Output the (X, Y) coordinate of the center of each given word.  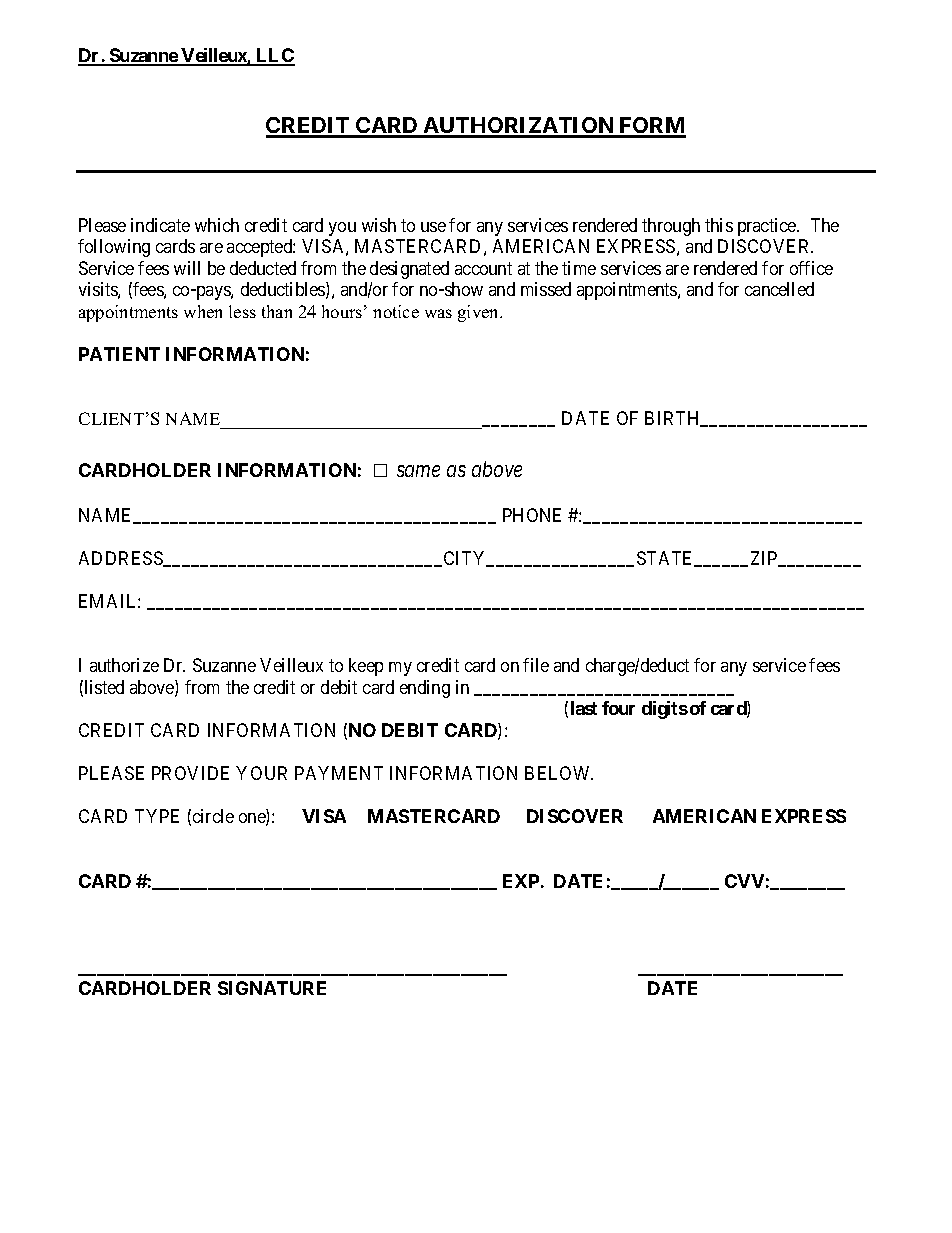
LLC (274, 56)
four (618, 708)
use (433, 227)
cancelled (779, 289)
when (203, 311)
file (536, 665)
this (719, 225)
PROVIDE (190, 773)
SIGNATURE (272, 988)
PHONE (532, 515)
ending (425, 689)
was (438, 313)
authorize (124, 665)
